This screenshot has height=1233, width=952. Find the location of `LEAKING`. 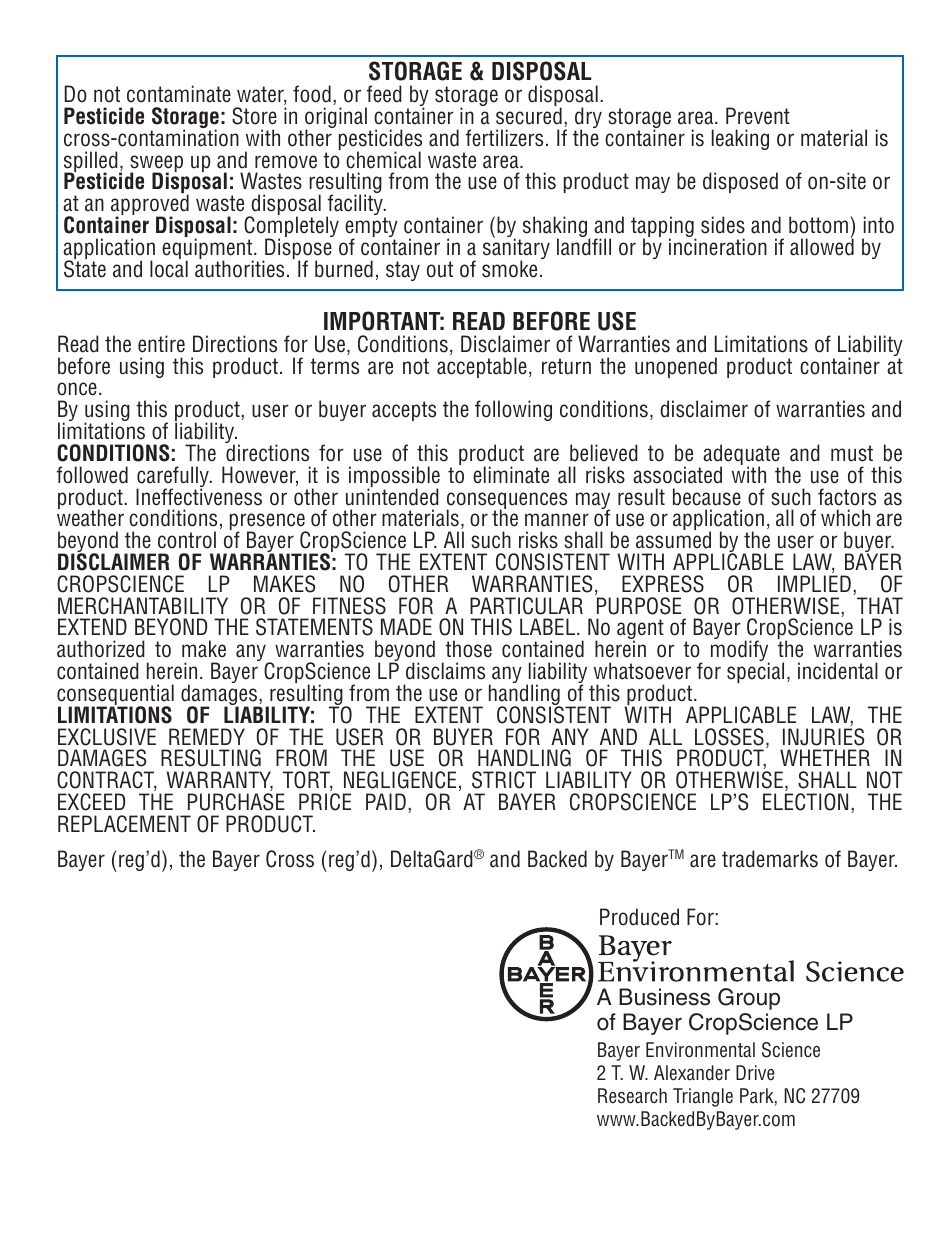

LEAKING is located at coordinates (740, 139).
